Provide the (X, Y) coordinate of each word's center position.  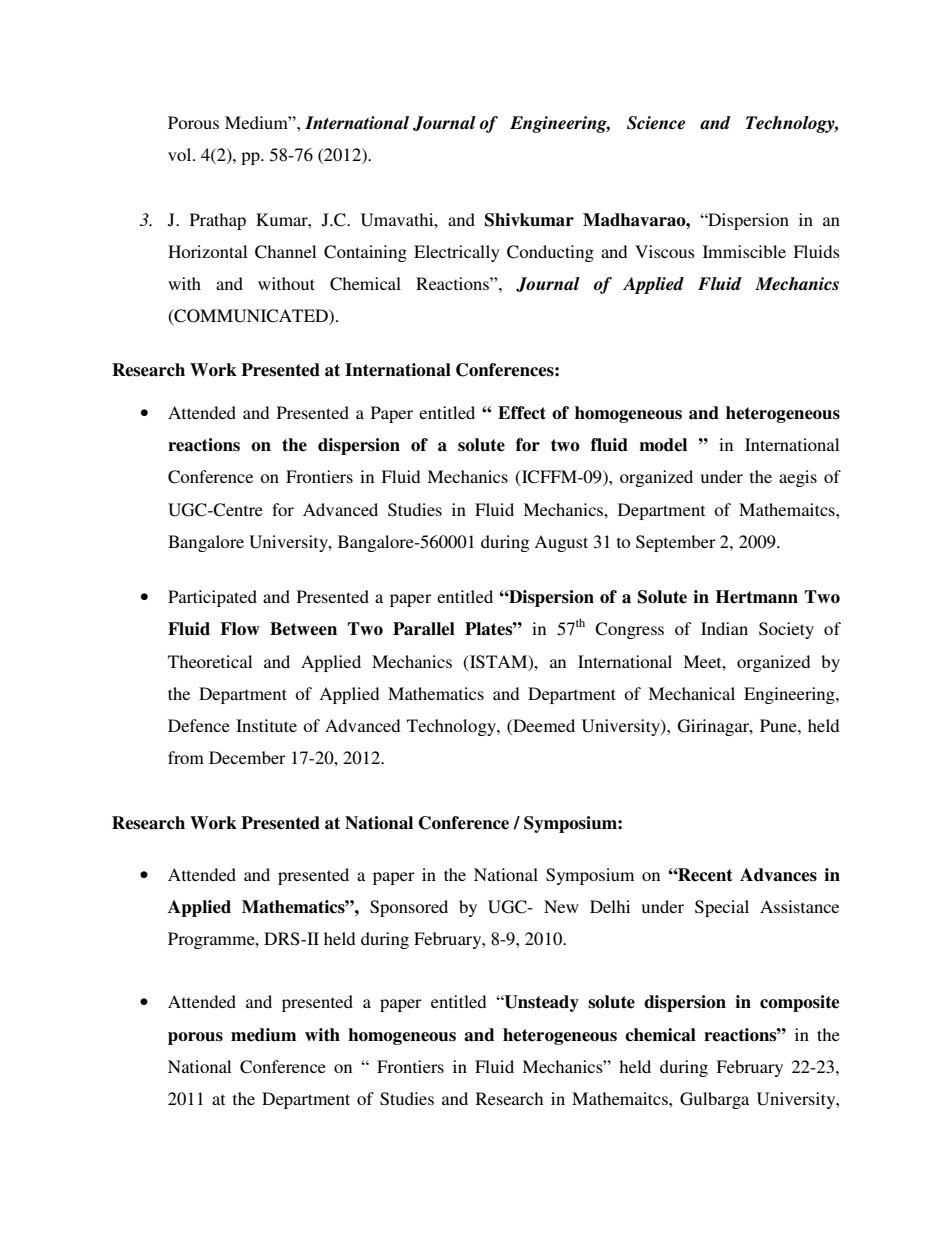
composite (799, 1003)
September (676, 543)
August (561, 543)
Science (656, 123)
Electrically (457, 253)
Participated (212, 598)
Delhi (610, 906)
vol (181, 154)
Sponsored (409, 908)
